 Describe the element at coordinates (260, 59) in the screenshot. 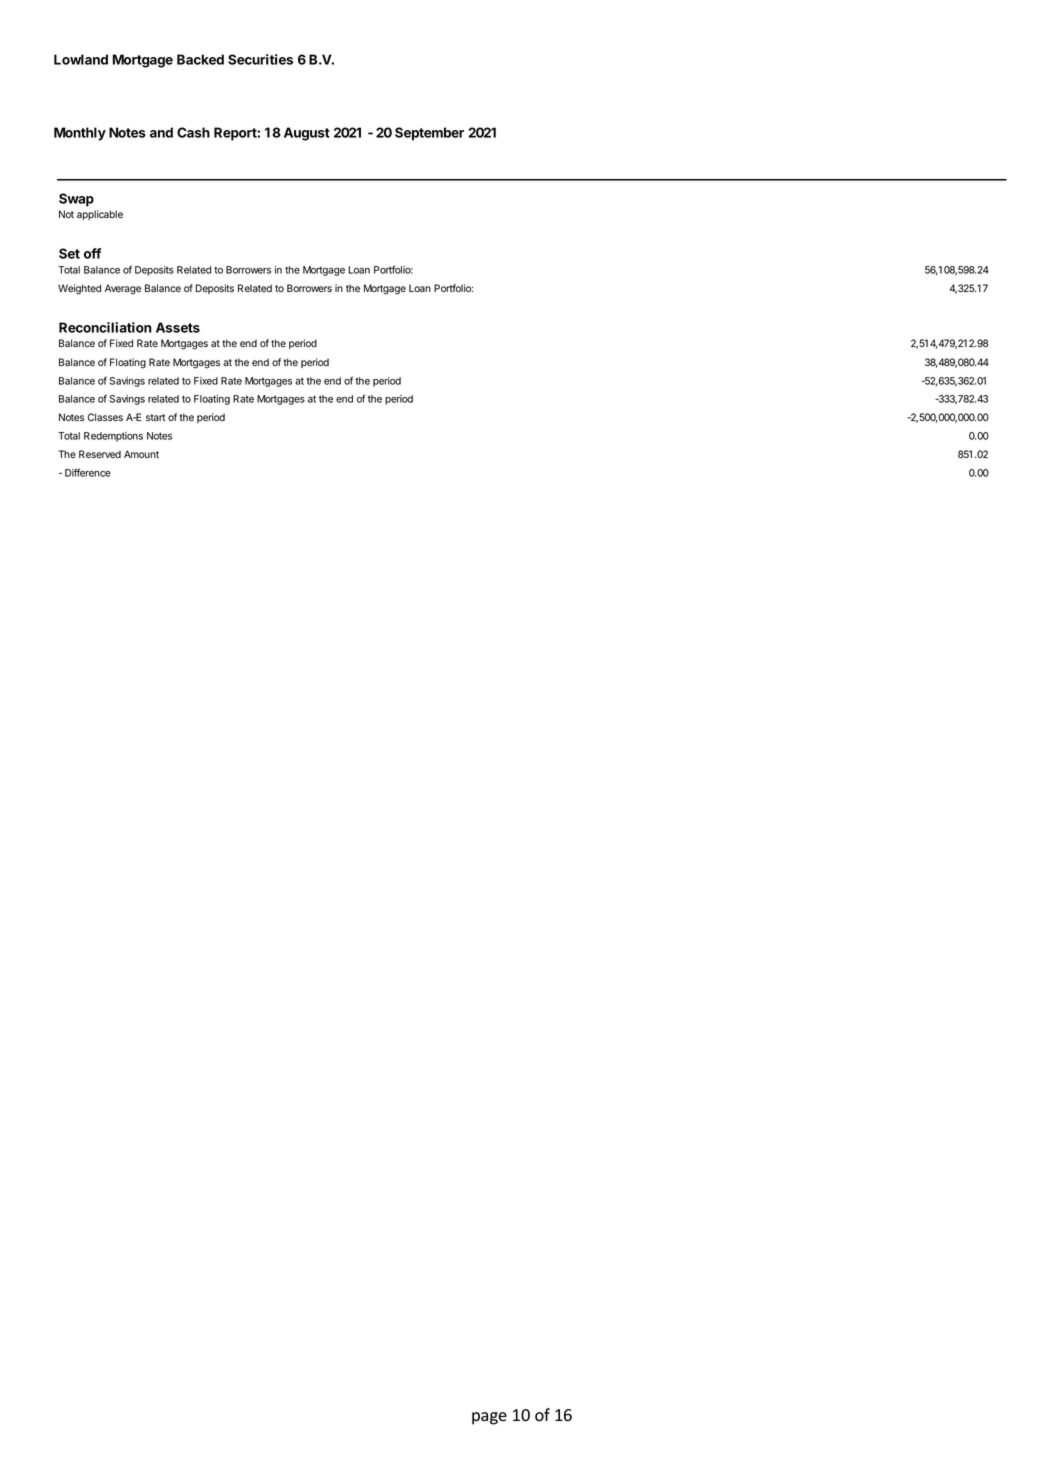

I see `Securities` at that location.
